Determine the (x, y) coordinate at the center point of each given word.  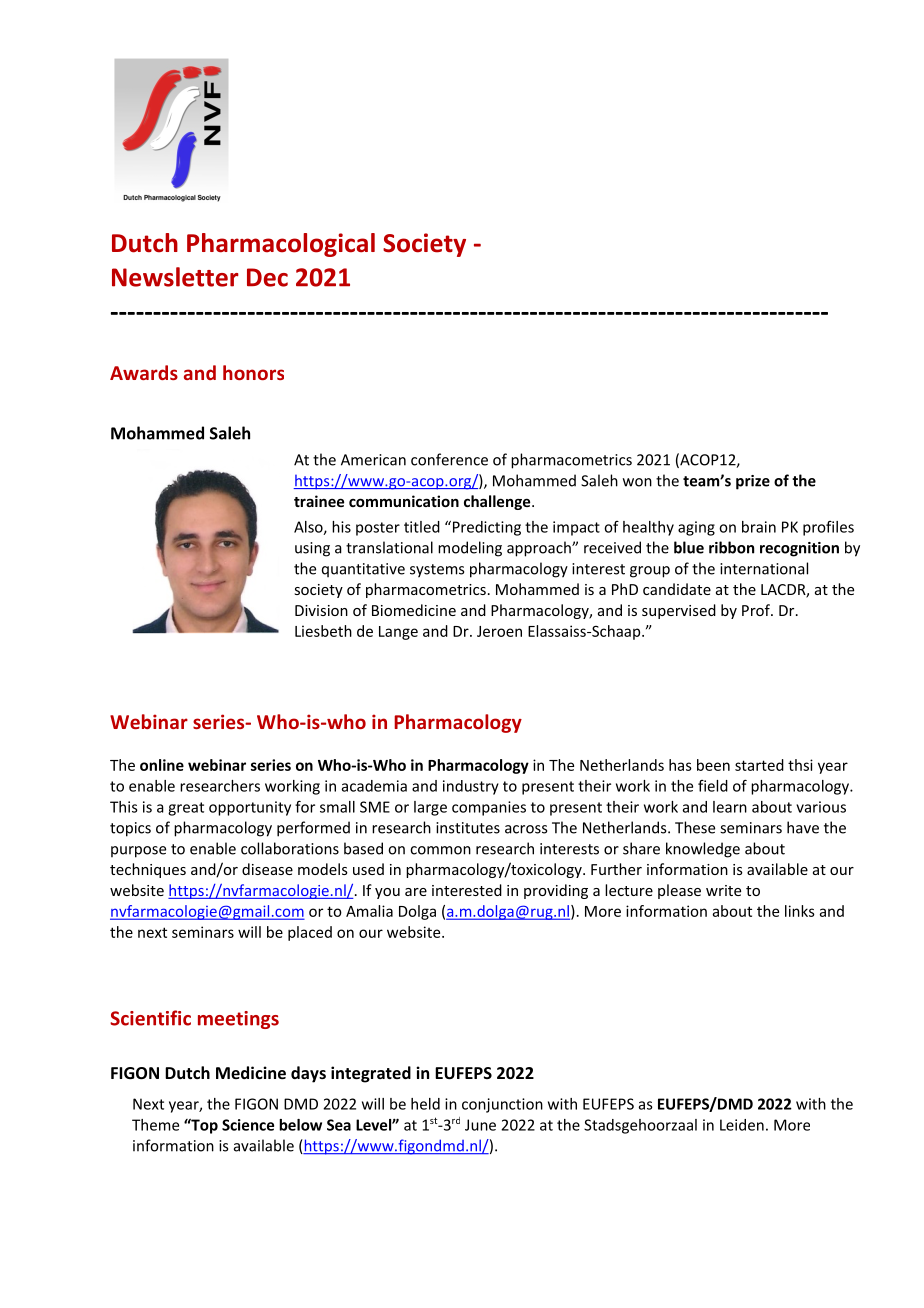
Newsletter (175, 277)
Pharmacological (281, 245)
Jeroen (499, 631)
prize (753, 482)
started (759, 765)
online (162, 765)
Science (248, 1125)
